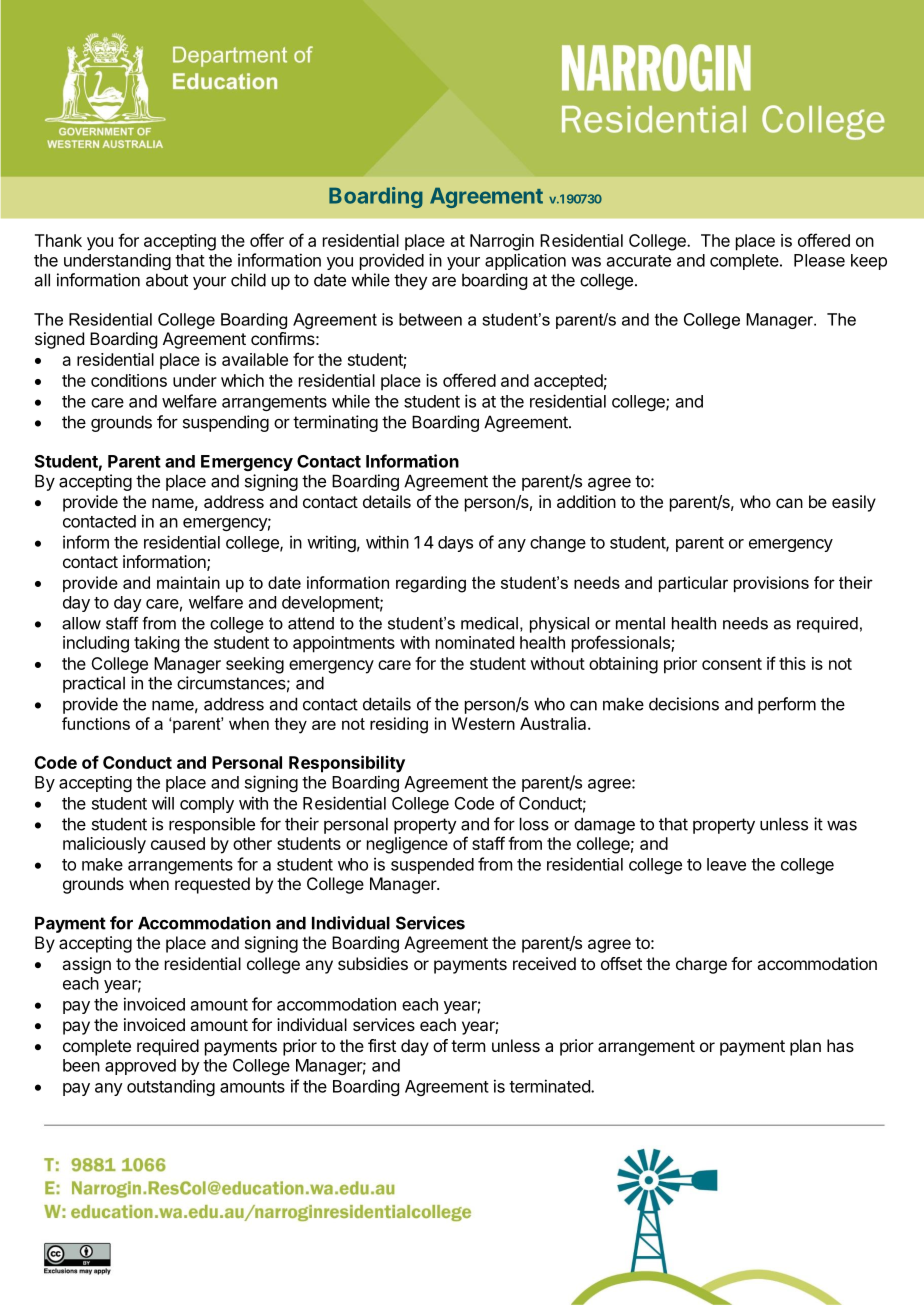 Image resolution: width=924 pixels, height=1307 pixels. What do you see at coordinates (140, 1067) in the screenshot?
I see `approved` at bounding box center [140, 1067].
